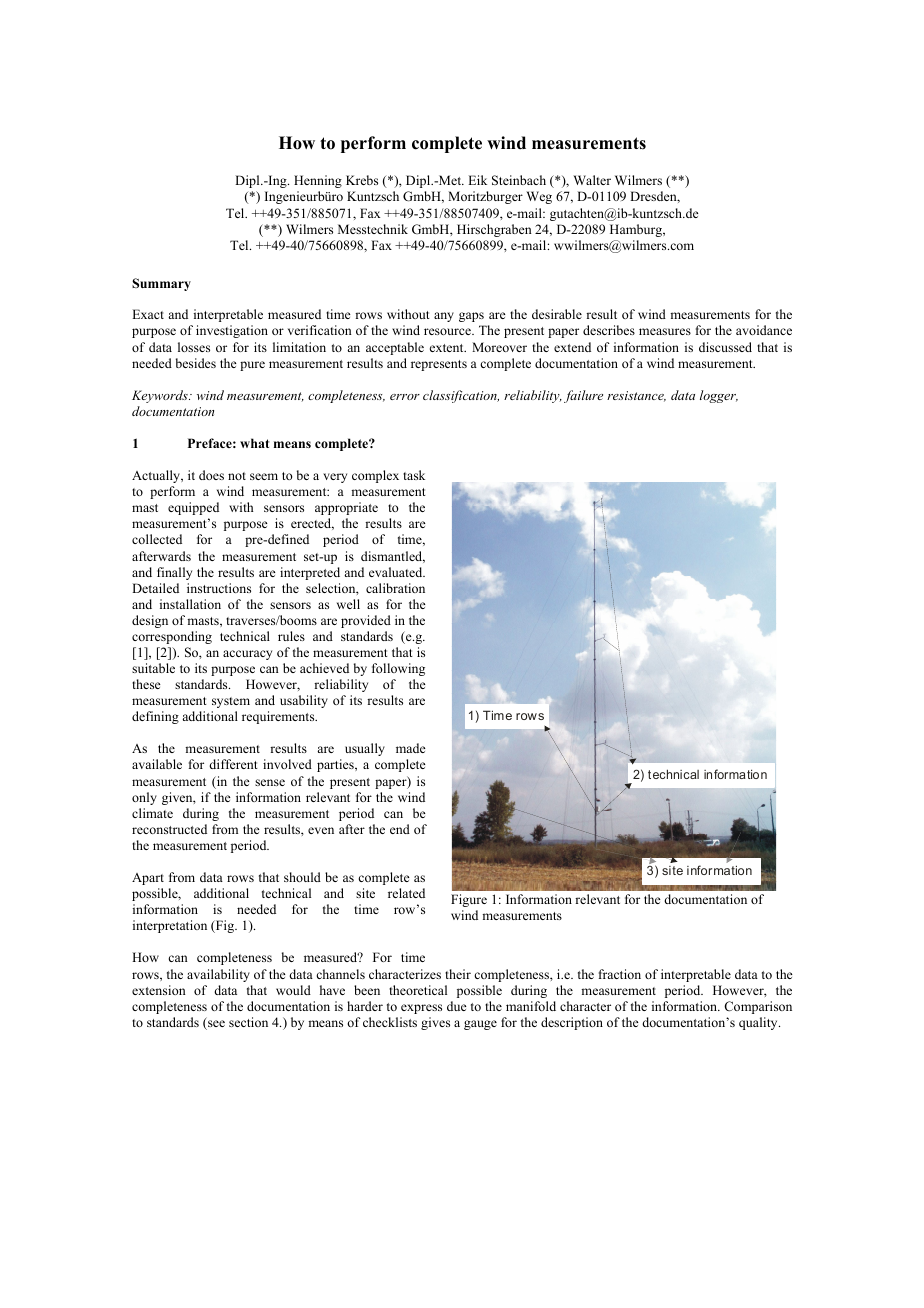 This image has height=1308, width=924. I want to click on Comparison, so click(758, 1007).
